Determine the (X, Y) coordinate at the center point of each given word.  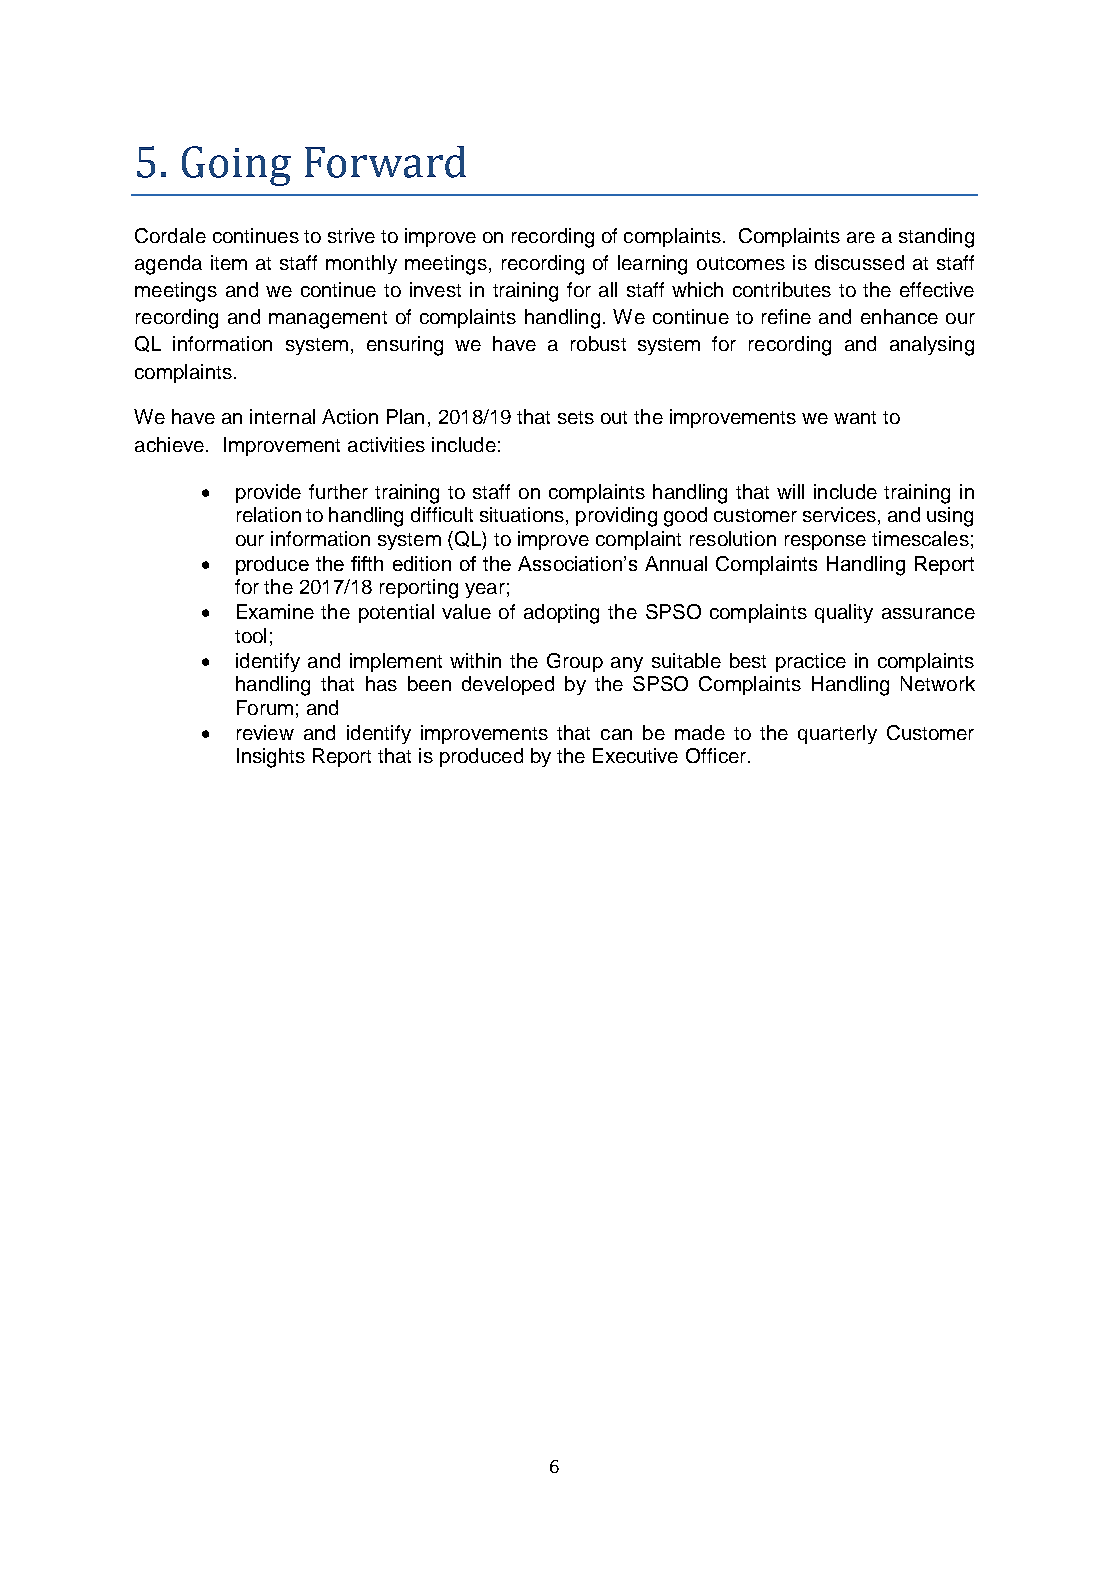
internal (282, 416)
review (265, 732)
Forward (385, 162)
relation (269, 514)
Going (236, 166)
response (825, 542)
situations (523, 516)
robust (598, 343)
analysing (932, 346)
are (861, 237)
